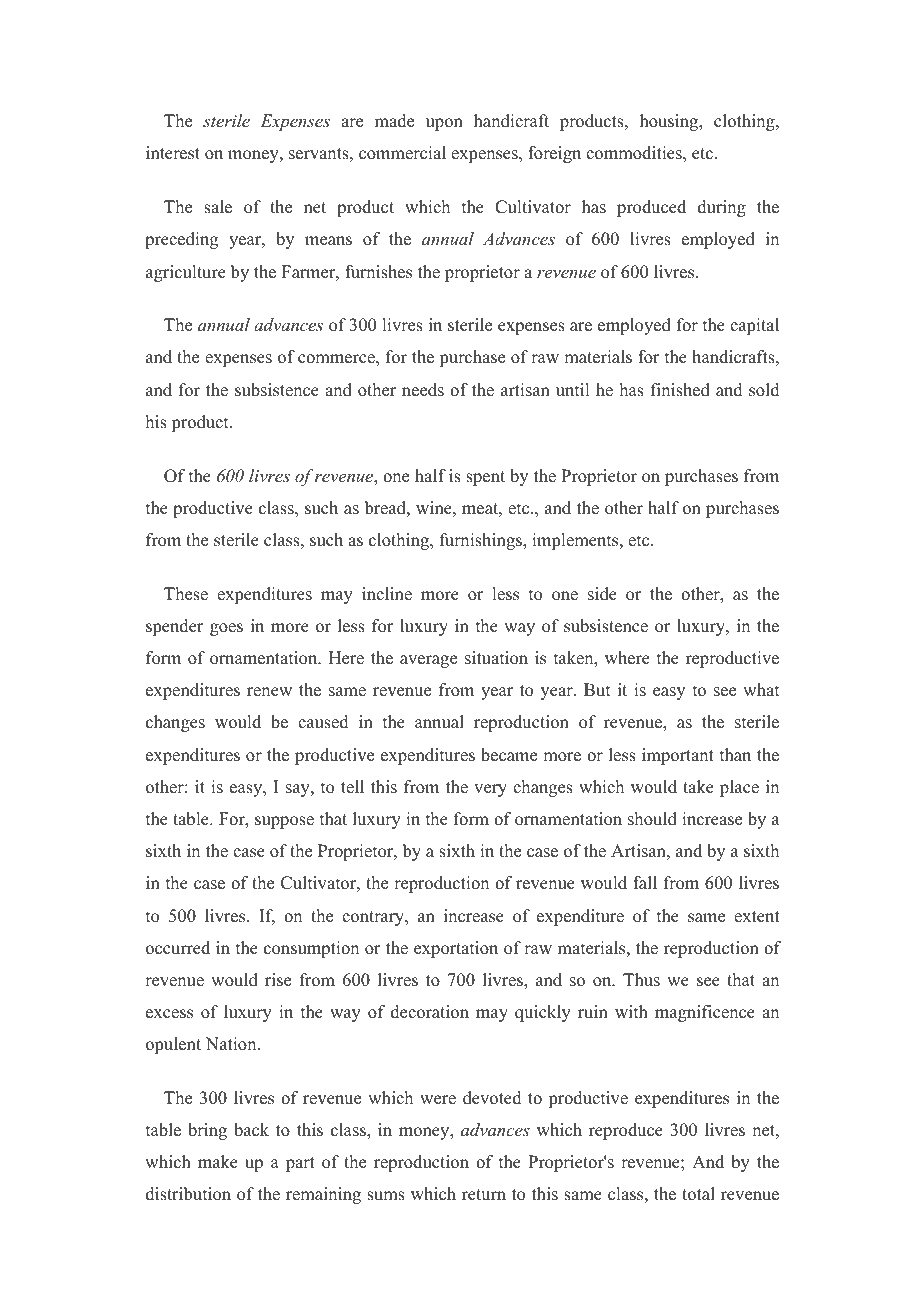 The width and height of the document is (924, 1308). Describe the element at coordinates (652, 819) in the document. I see `should` at that location.
